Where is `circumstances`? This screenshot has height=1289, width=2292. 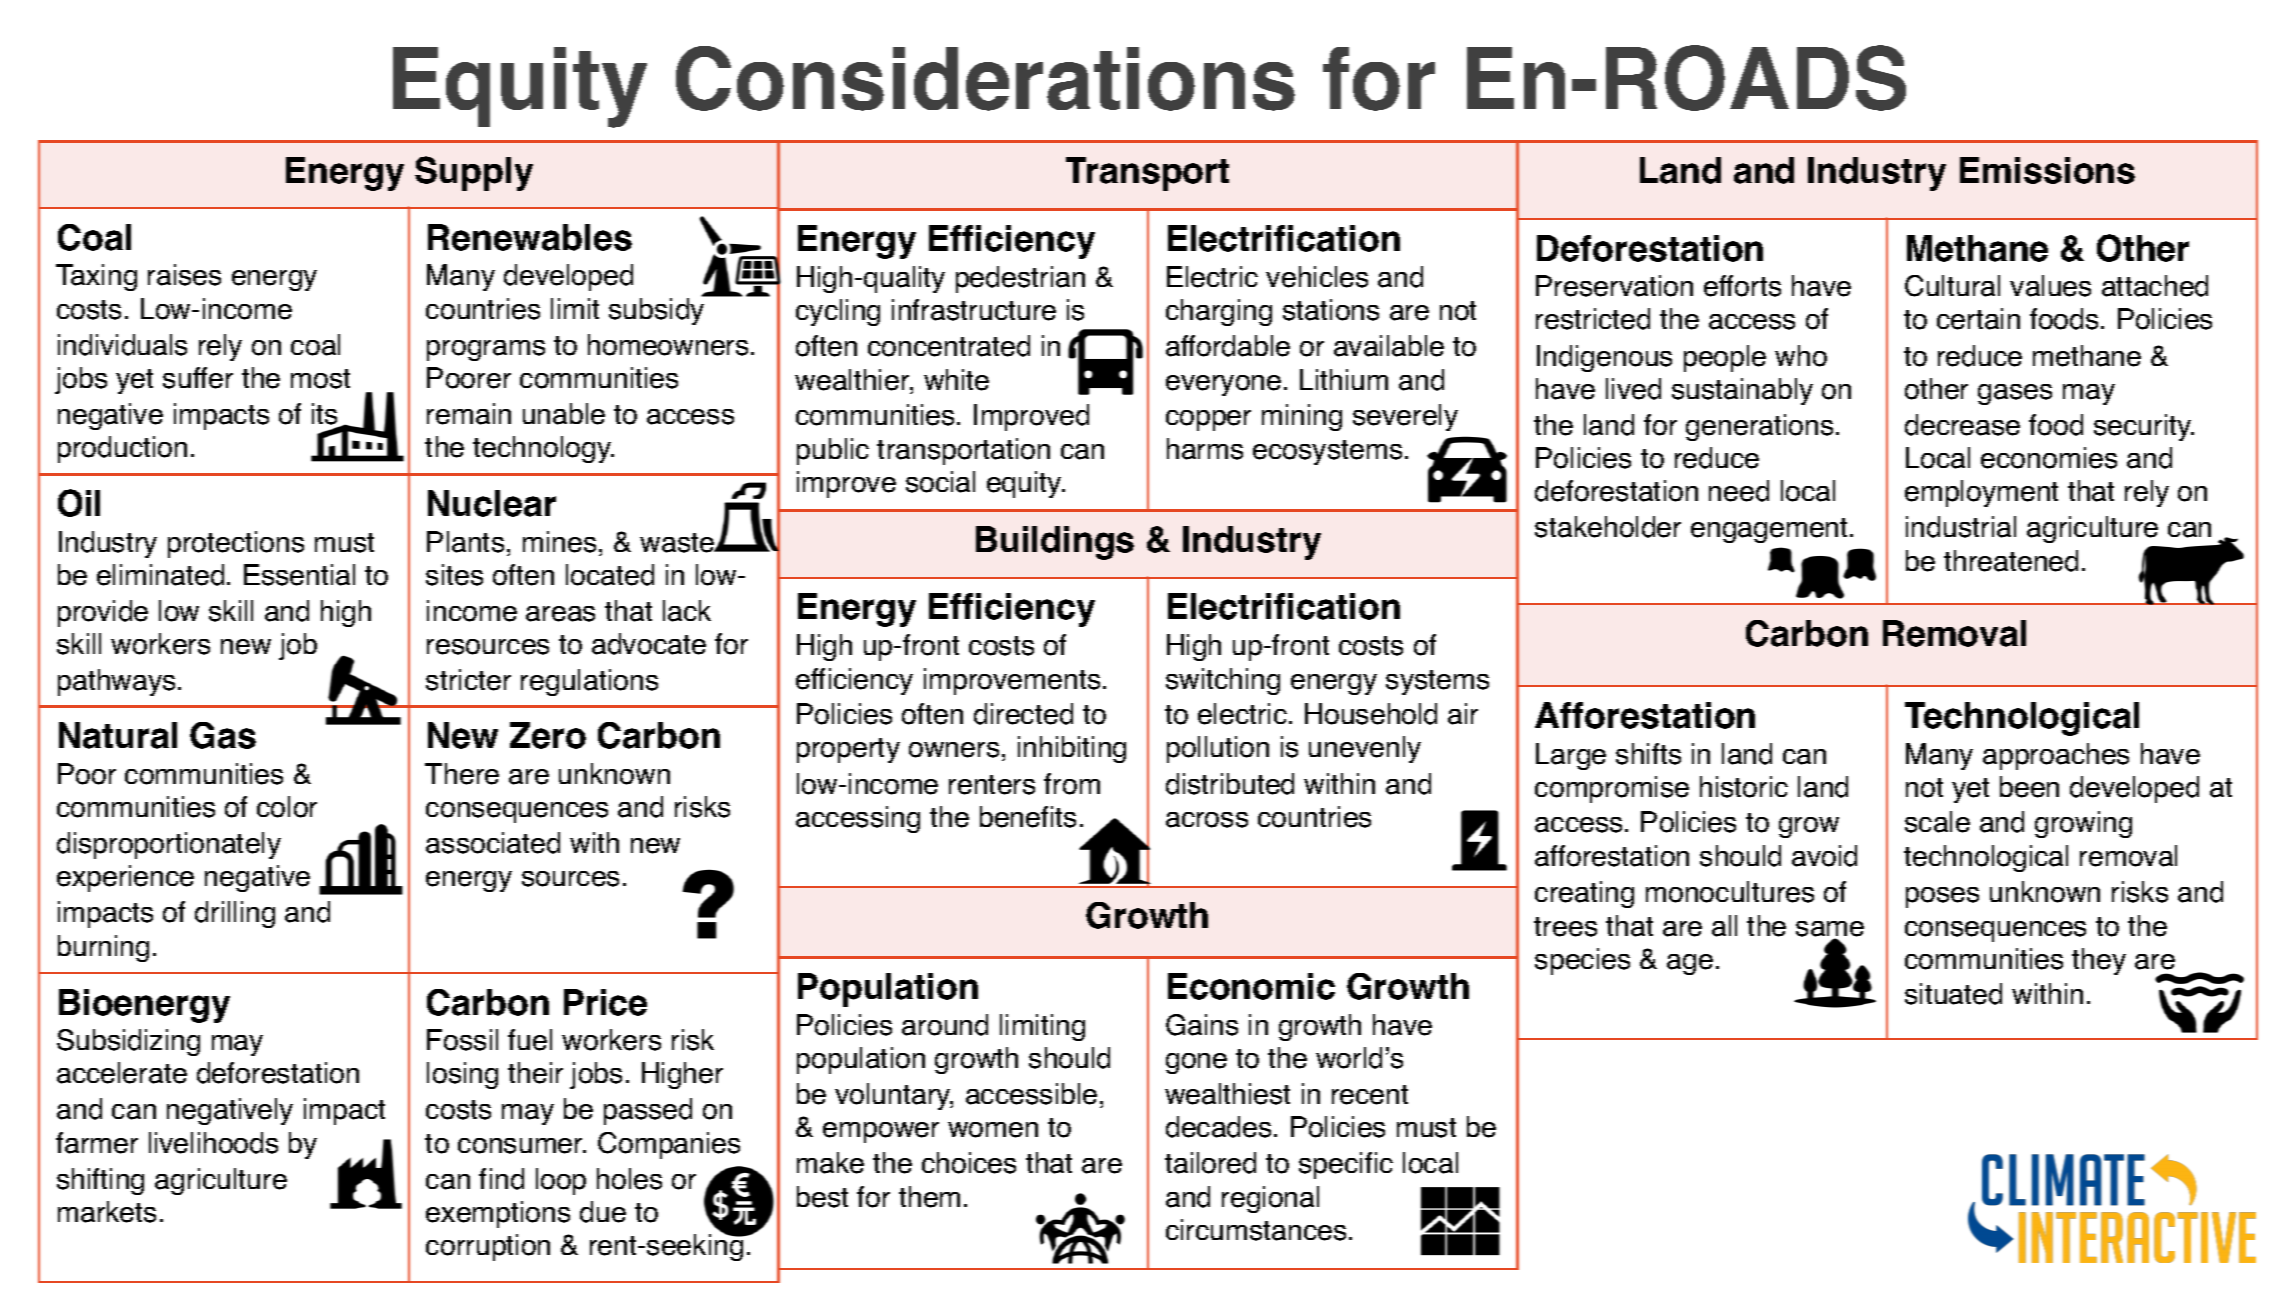 circumstances is located at coordinates (1256, 1230).
